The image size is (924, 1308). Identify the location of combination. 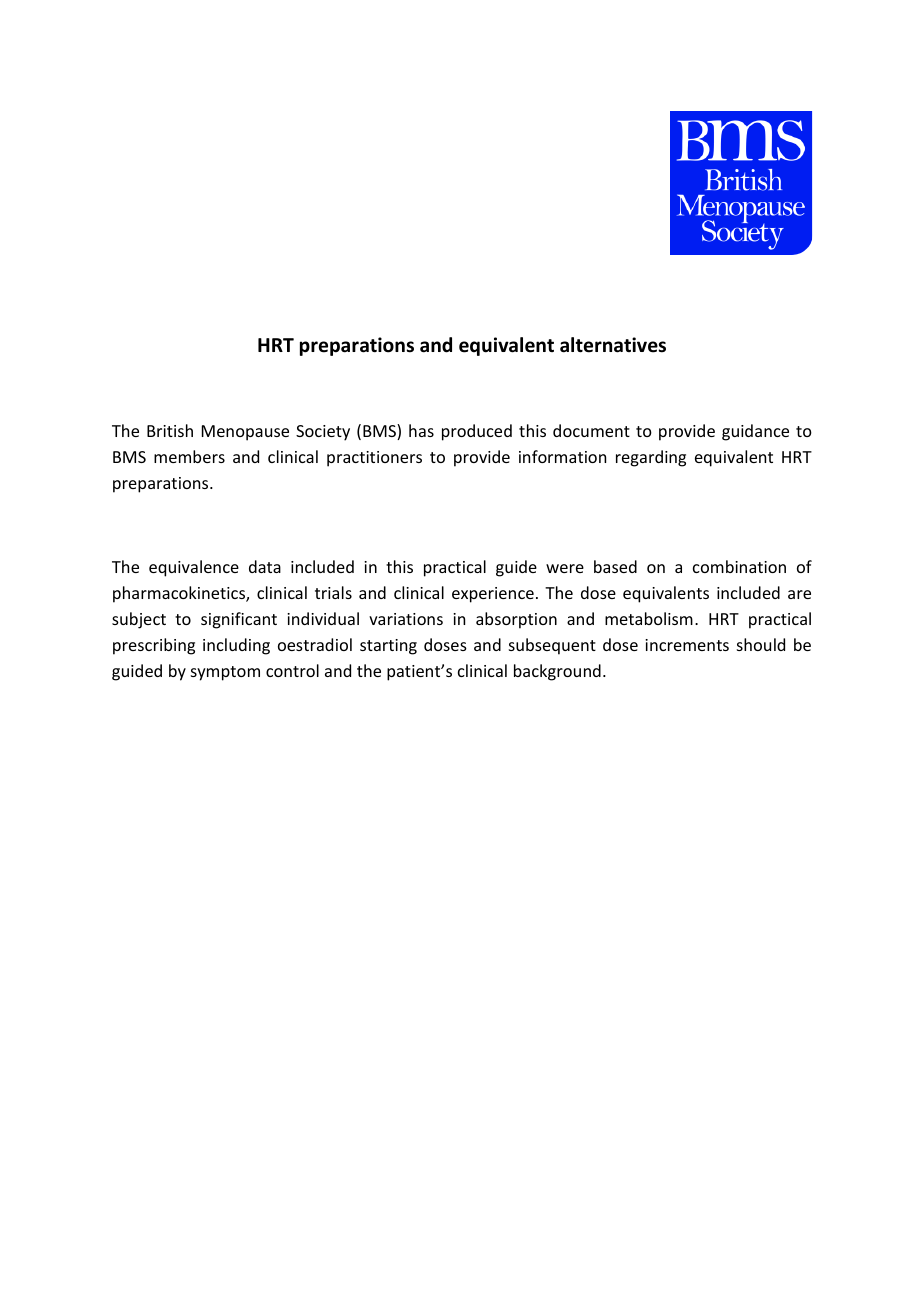
(739, 566).
